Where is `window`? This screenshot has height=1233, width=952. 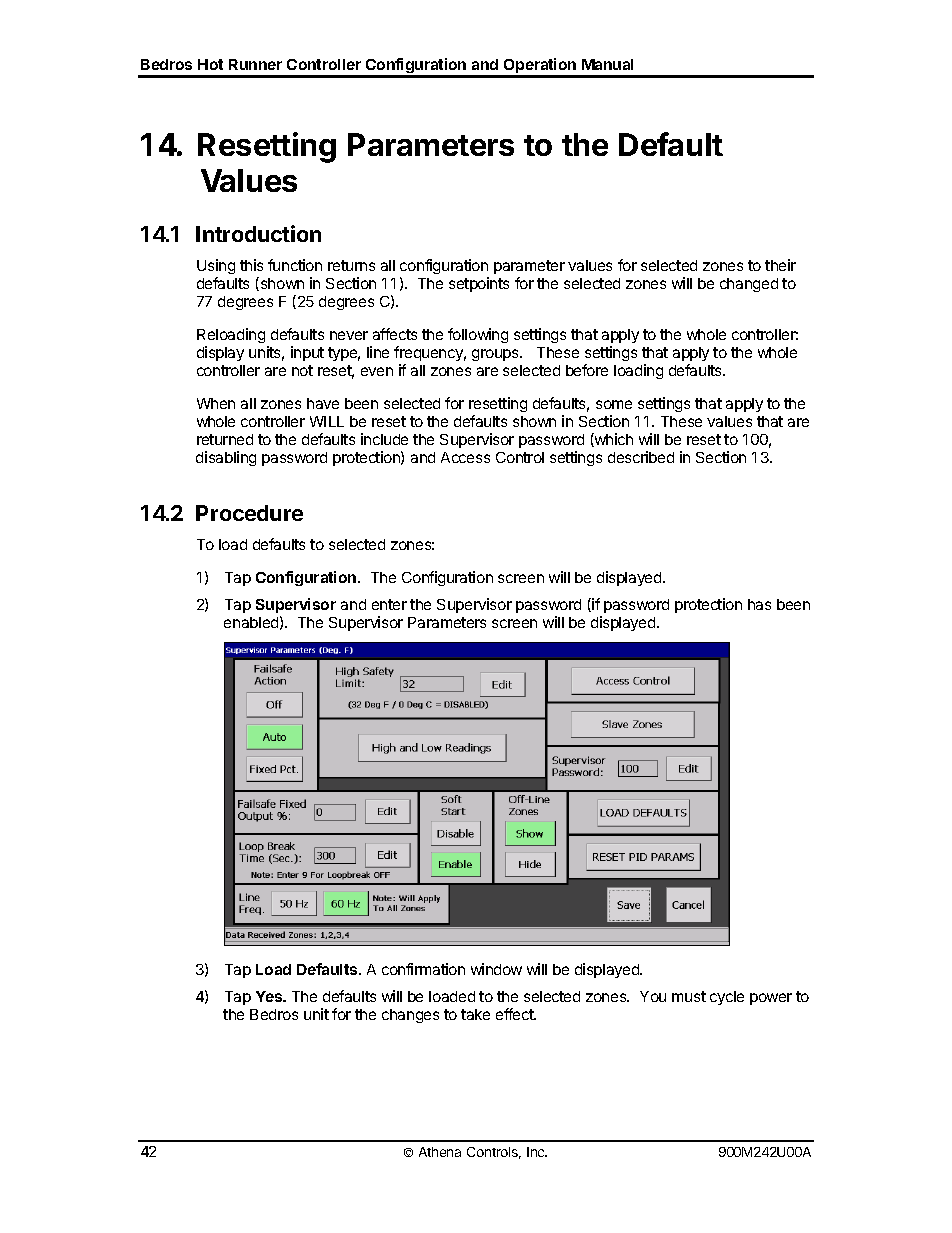 window is located at coordinates (496, 969).
